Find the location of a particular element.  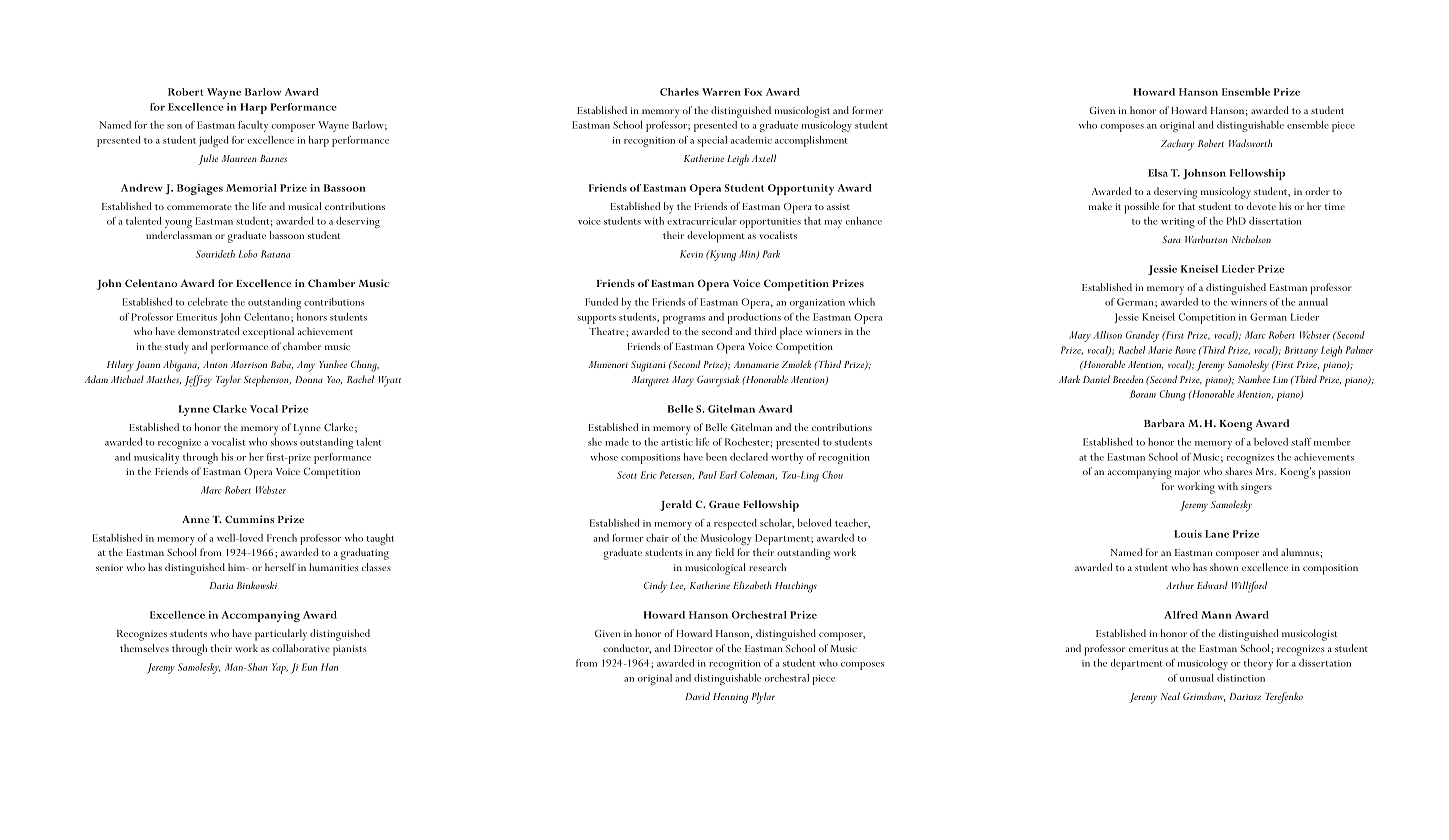

Earl is located at coordinates (728, 475).
